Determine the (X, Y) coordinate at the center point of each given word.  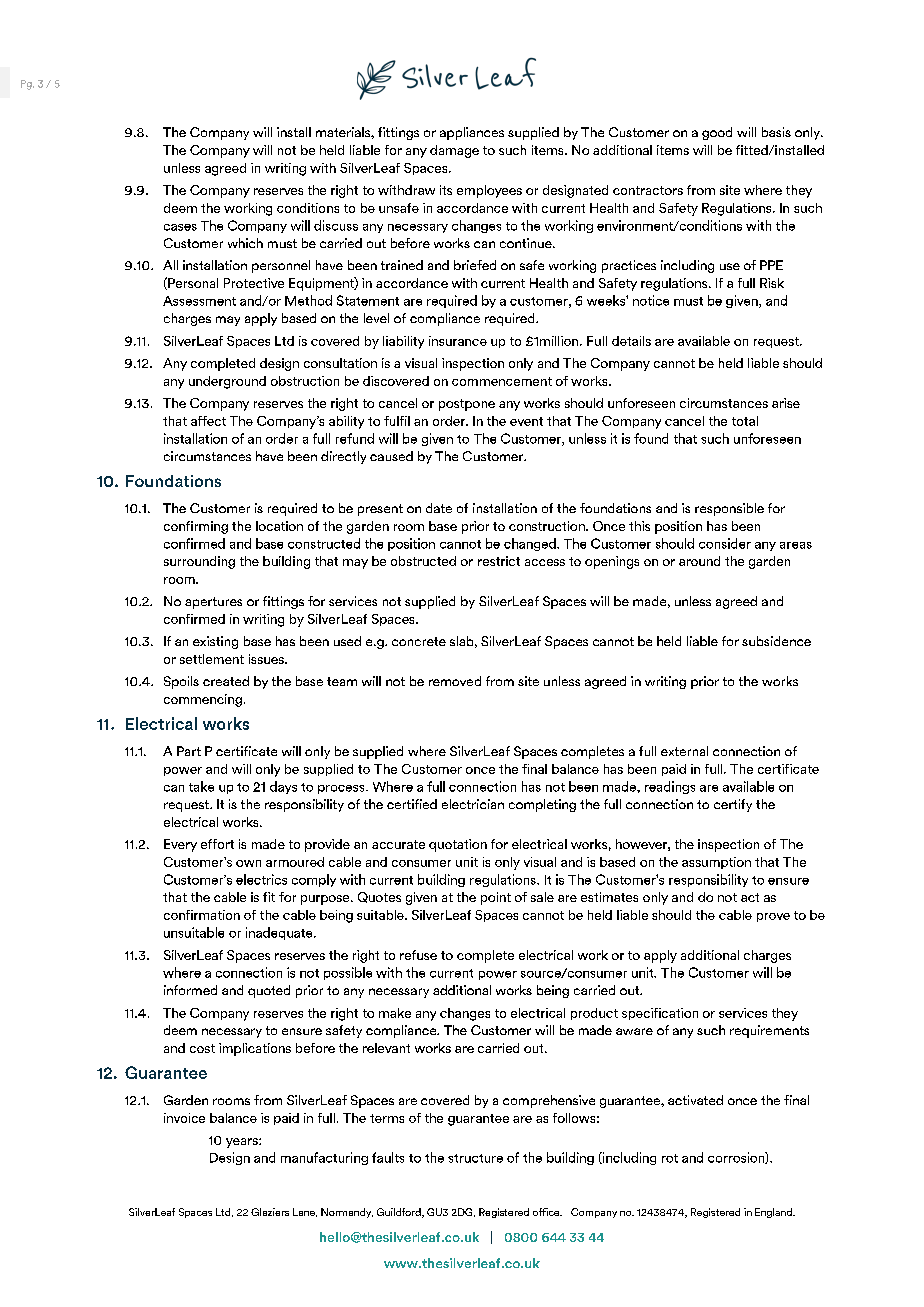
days (283, 787)
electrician (473, 804)
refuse (418, 955)
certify (733, 805)
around (699, 561)
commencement (502, 381)
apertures (213, 603)
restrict (499, 561)
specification (660, 1014)
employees (489, 191)
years (243, 1143)
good (717, 133)
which (245, 243)
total (745, 421)
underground (227, 382)
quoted (269, 991)
